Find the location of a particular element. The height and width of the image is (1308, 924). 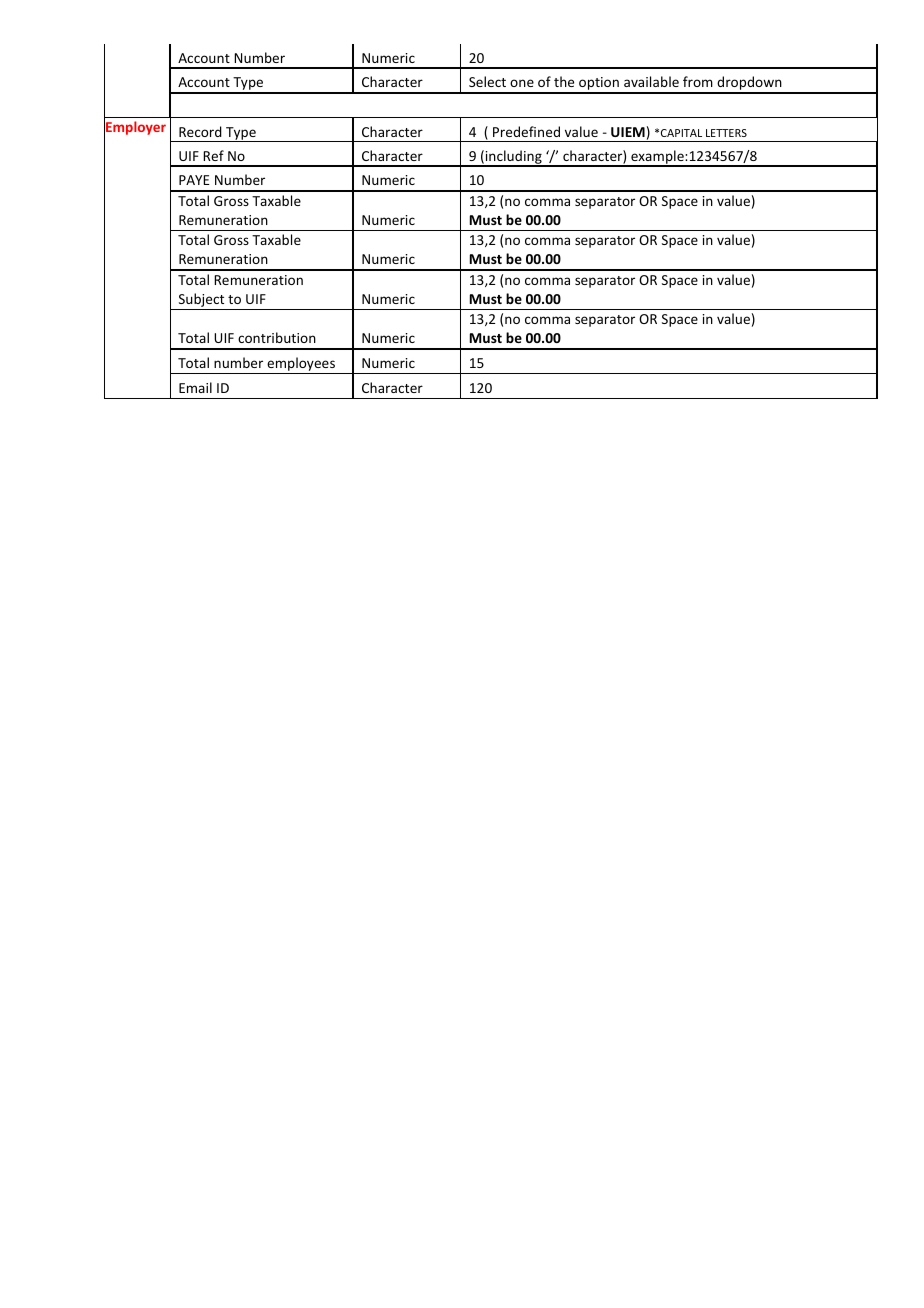

Subject is located at coordinates (201, 301).
